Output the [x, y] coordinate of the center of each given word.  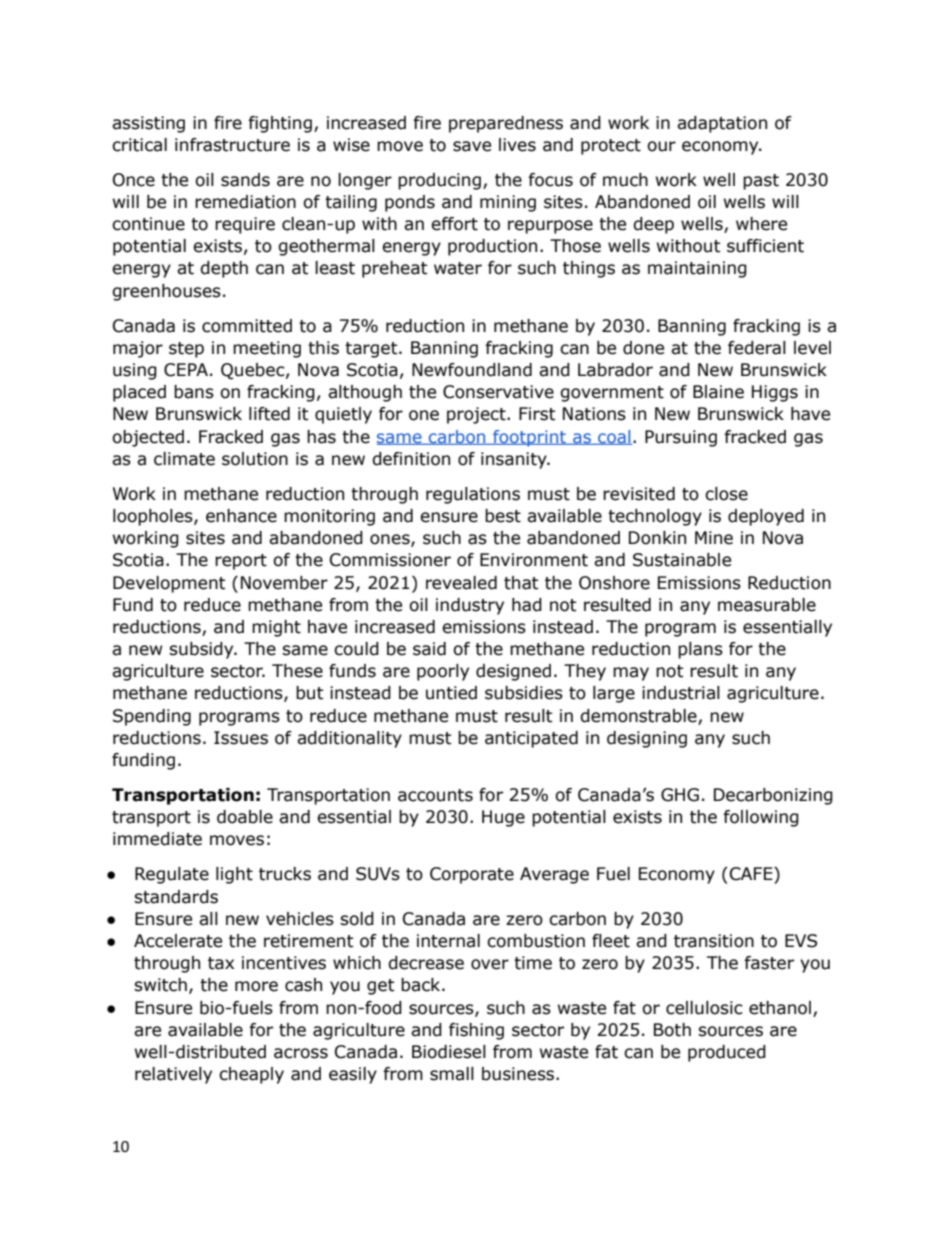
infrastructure [232, 145]
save [472, 146]
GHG [680, 795]
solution [255, 459]
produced [727, 1053]
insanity [515, 460]
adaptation [722, 124]
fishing [476, 1031]
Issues [241, 738]
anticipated [531, 739]
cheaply [251, 1075]
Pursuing [681, 438]
